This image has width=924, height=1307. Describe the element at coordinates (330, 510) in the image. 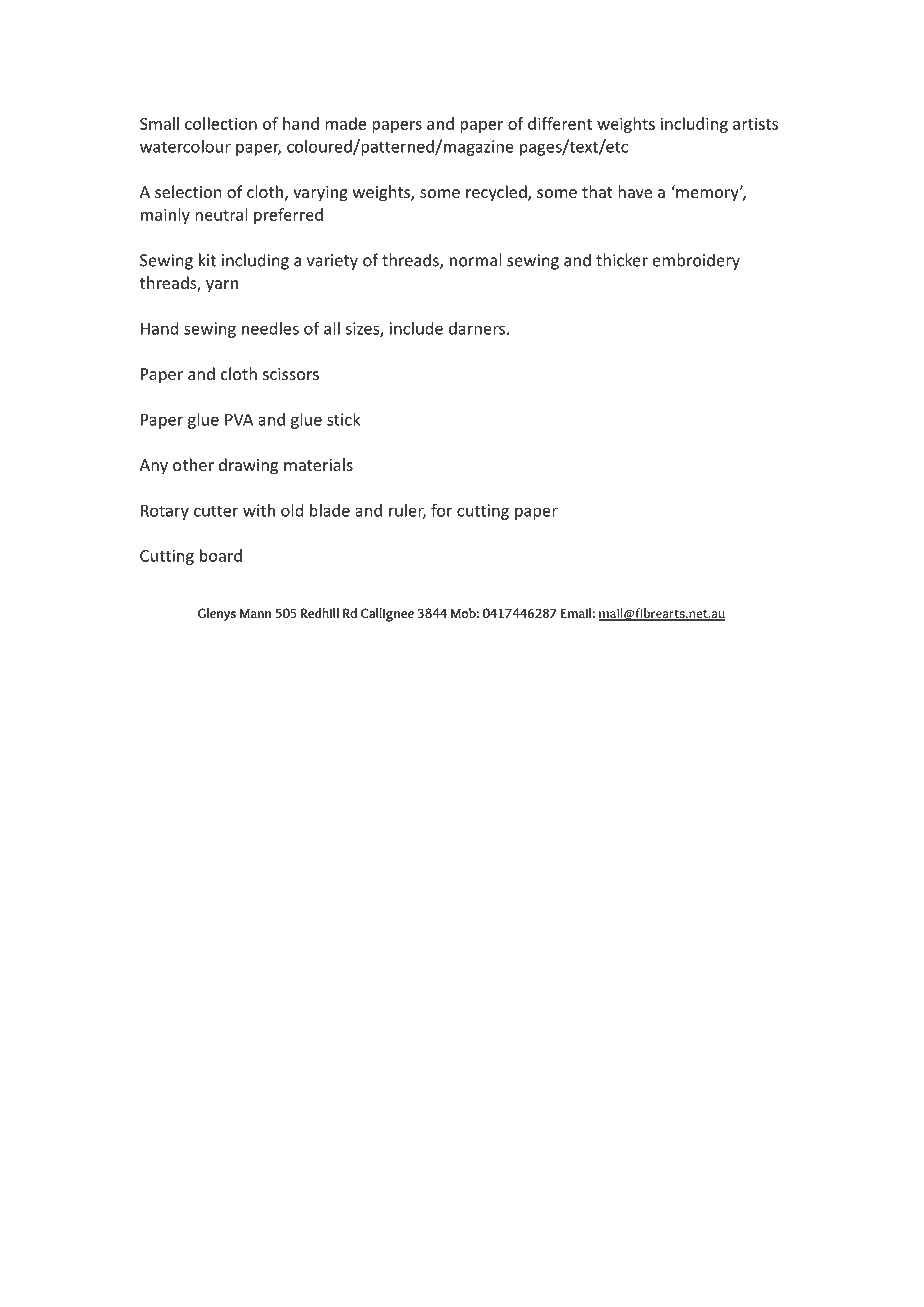

I see `blade` at that location.
